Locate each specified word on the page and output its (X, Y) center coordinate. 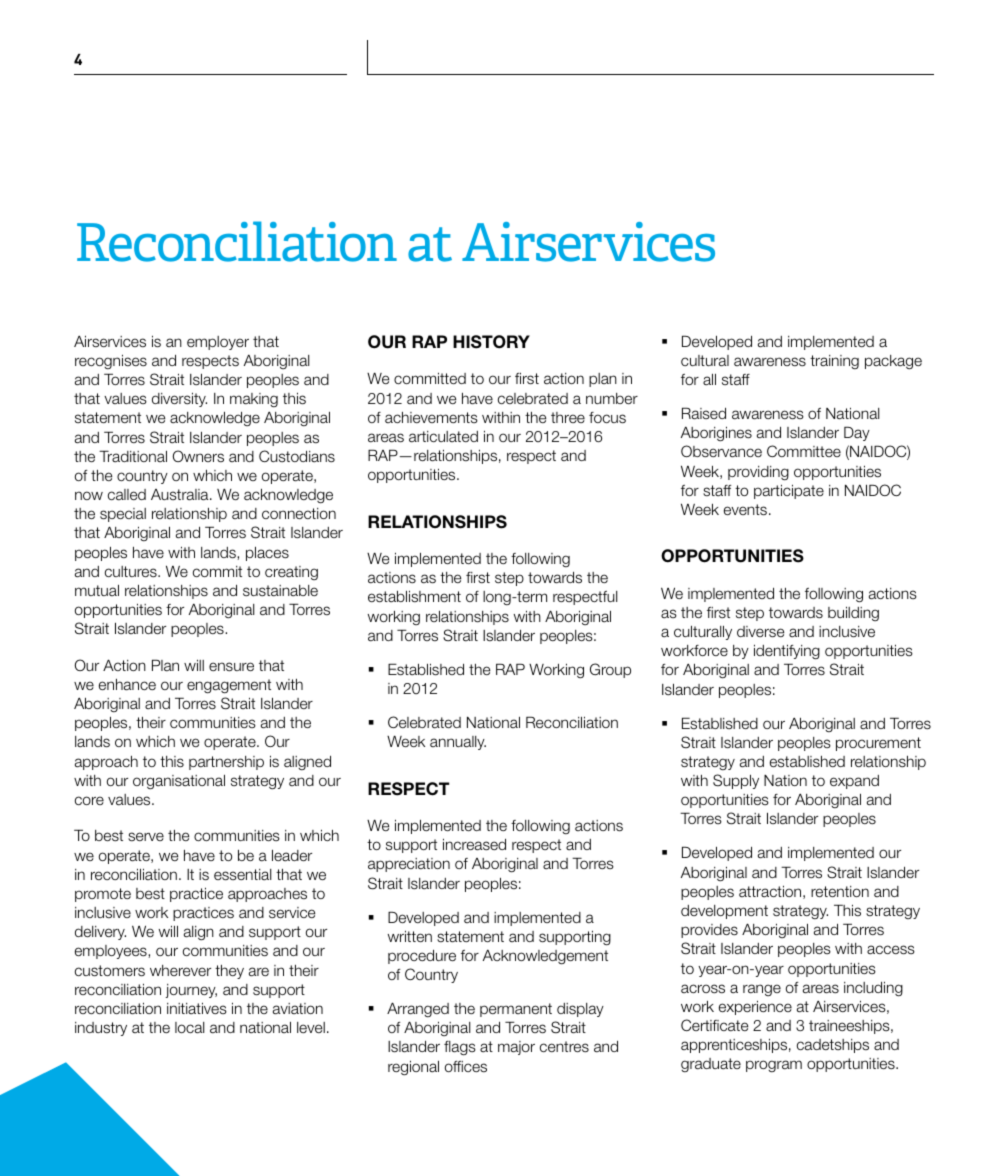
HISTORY (491, 342)
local (190, 1028)
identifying (787, 652)
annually (458, 743)
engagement (229, 686)
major (516, 1048)
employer (218, 343)
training (834, 362)
